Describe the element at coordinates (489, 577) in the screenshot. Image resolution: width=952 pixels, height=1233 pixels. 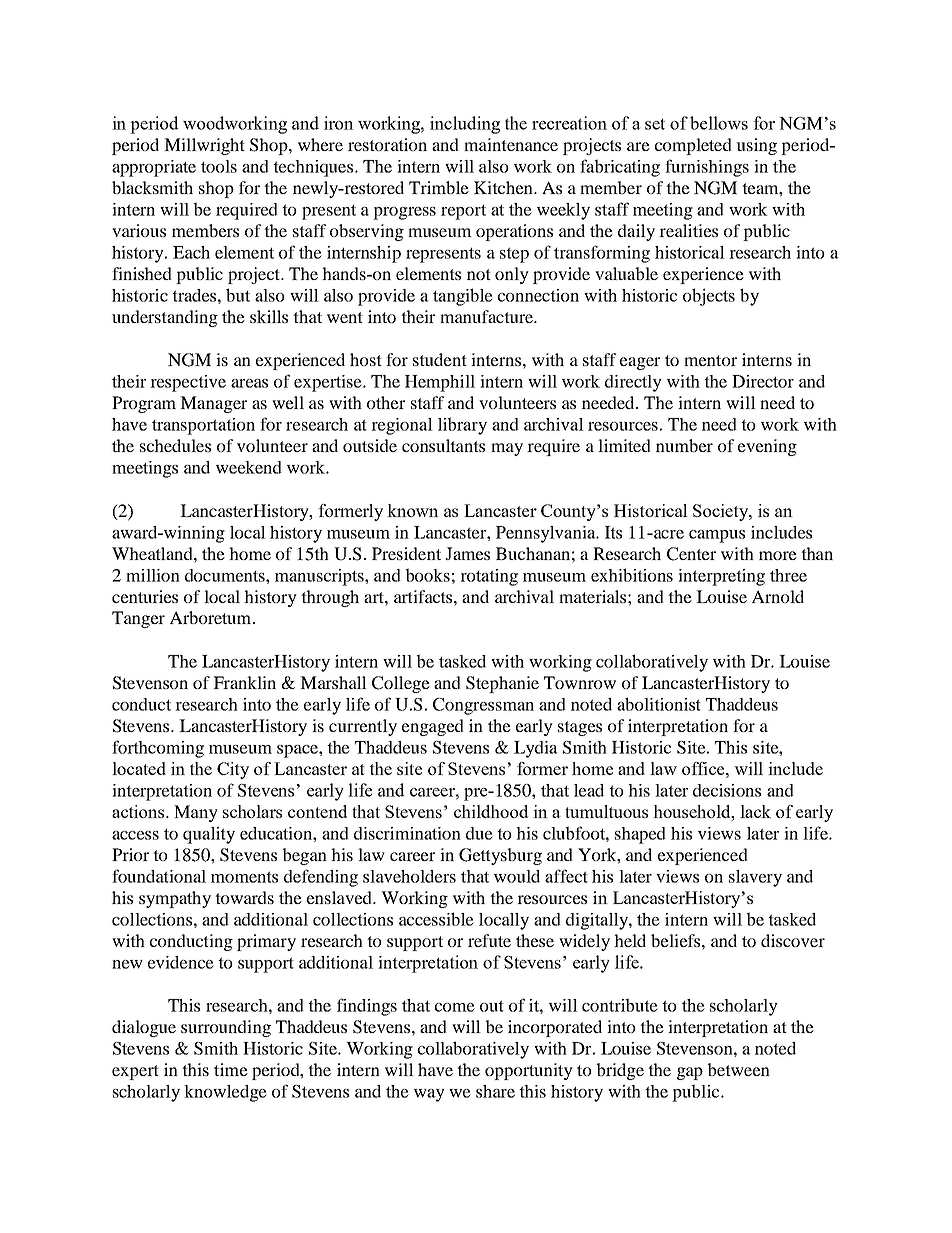
I see `rotating` at that location.
